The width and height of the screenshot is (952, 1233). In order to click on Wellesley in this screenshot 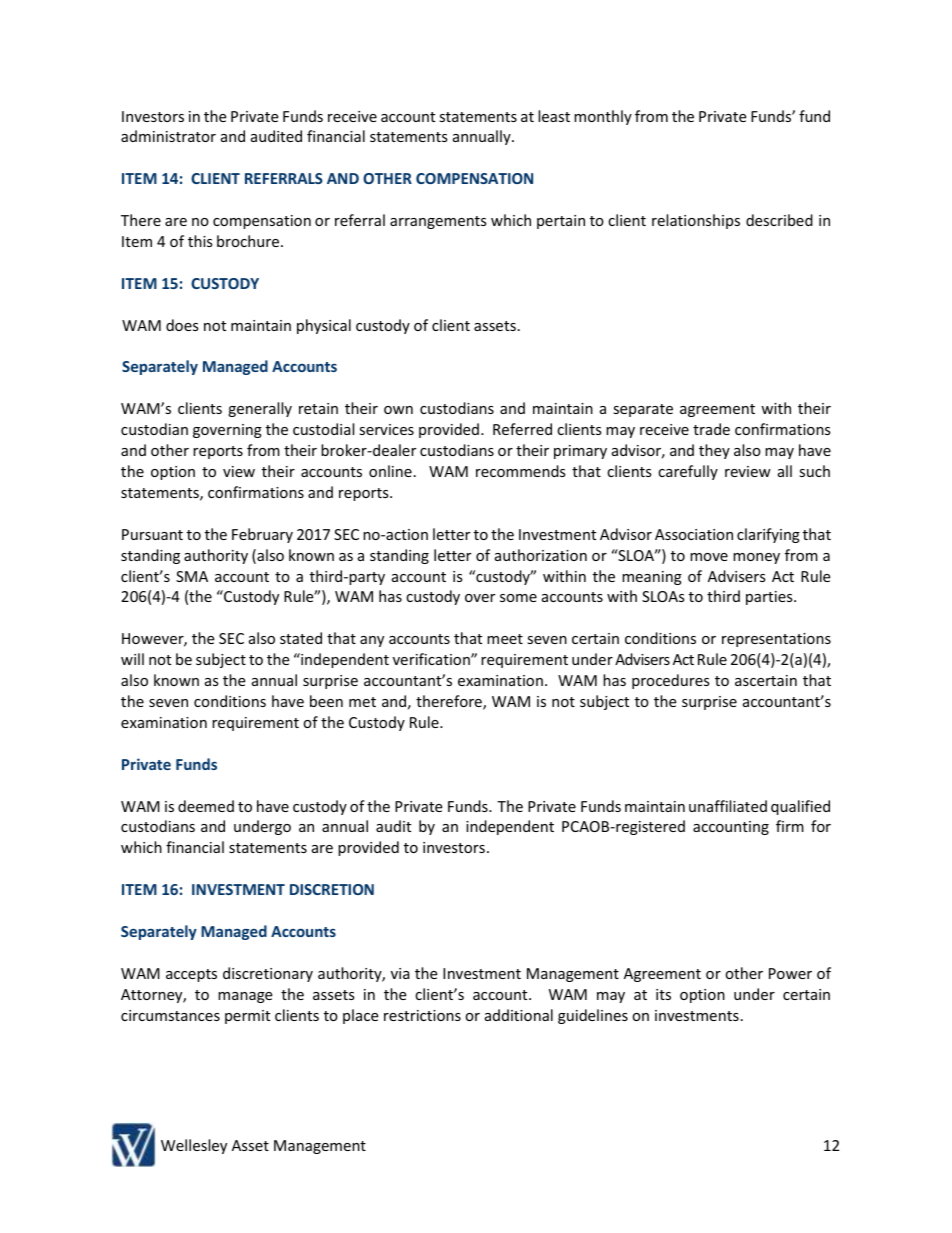, I will do `click(194, 1146)`.
